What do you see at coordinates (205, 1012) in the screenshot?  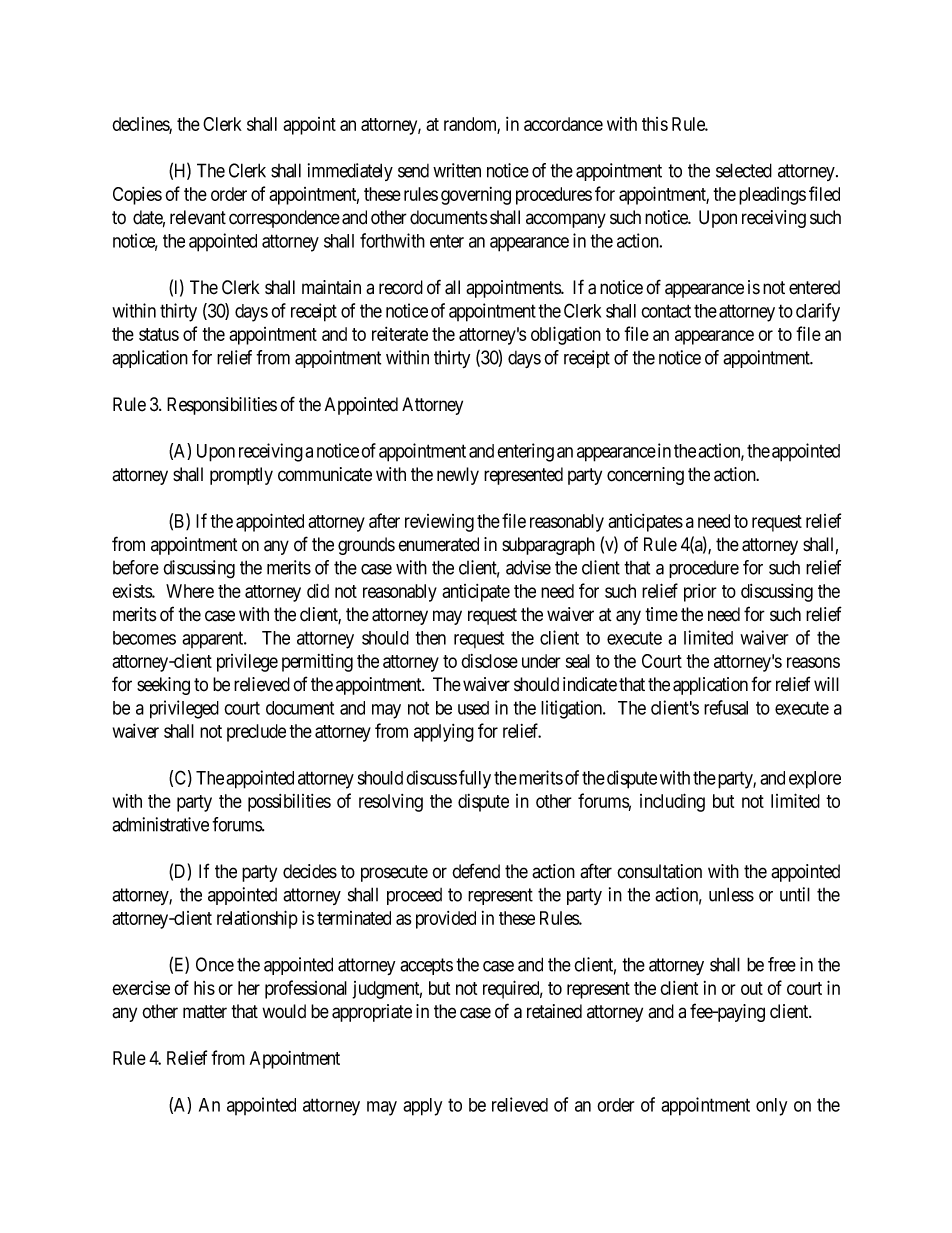 I see `matter` at bounding box center [205, 1012].
